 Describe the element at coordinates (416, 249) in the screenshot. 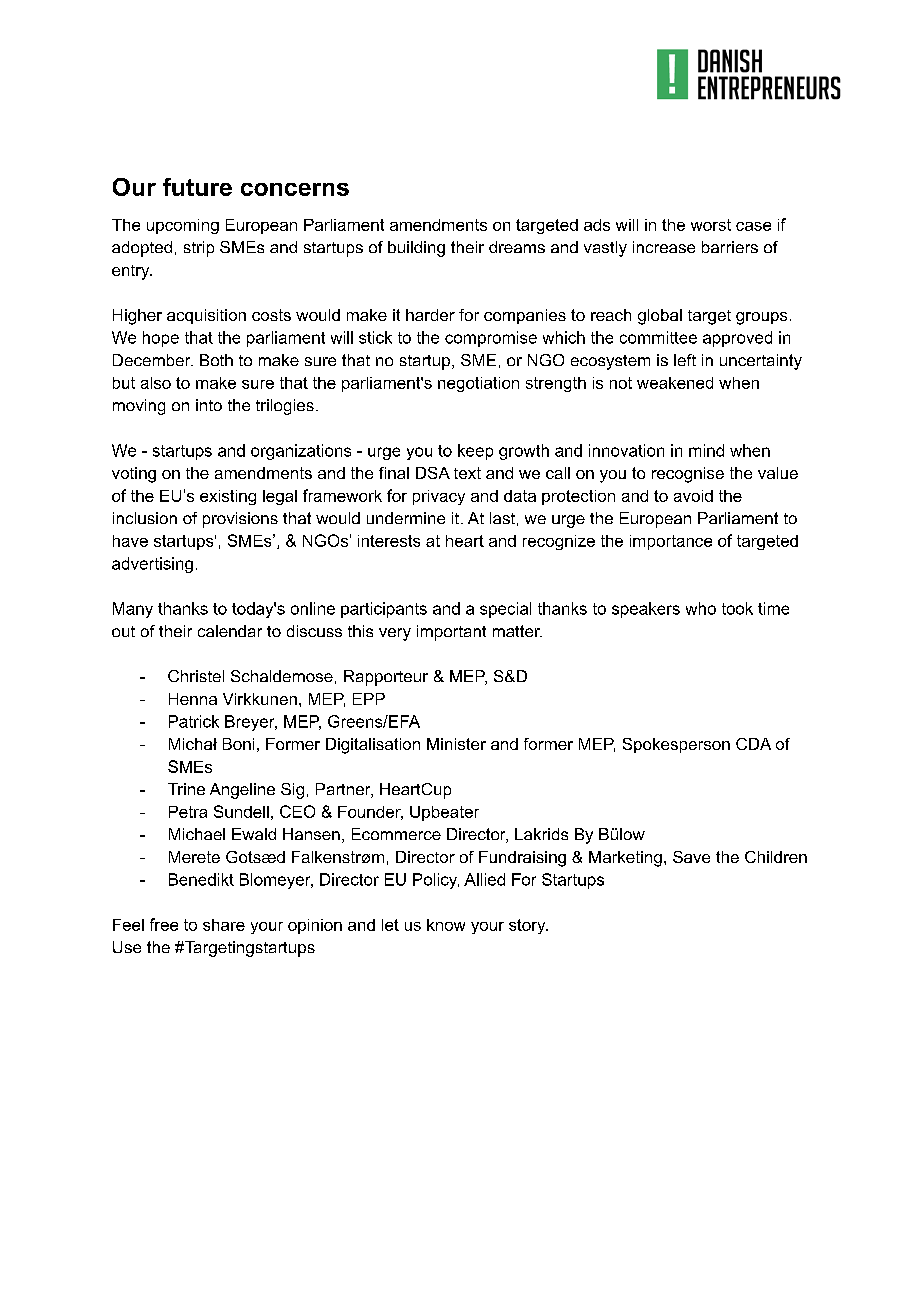

I see `building` at that location.
